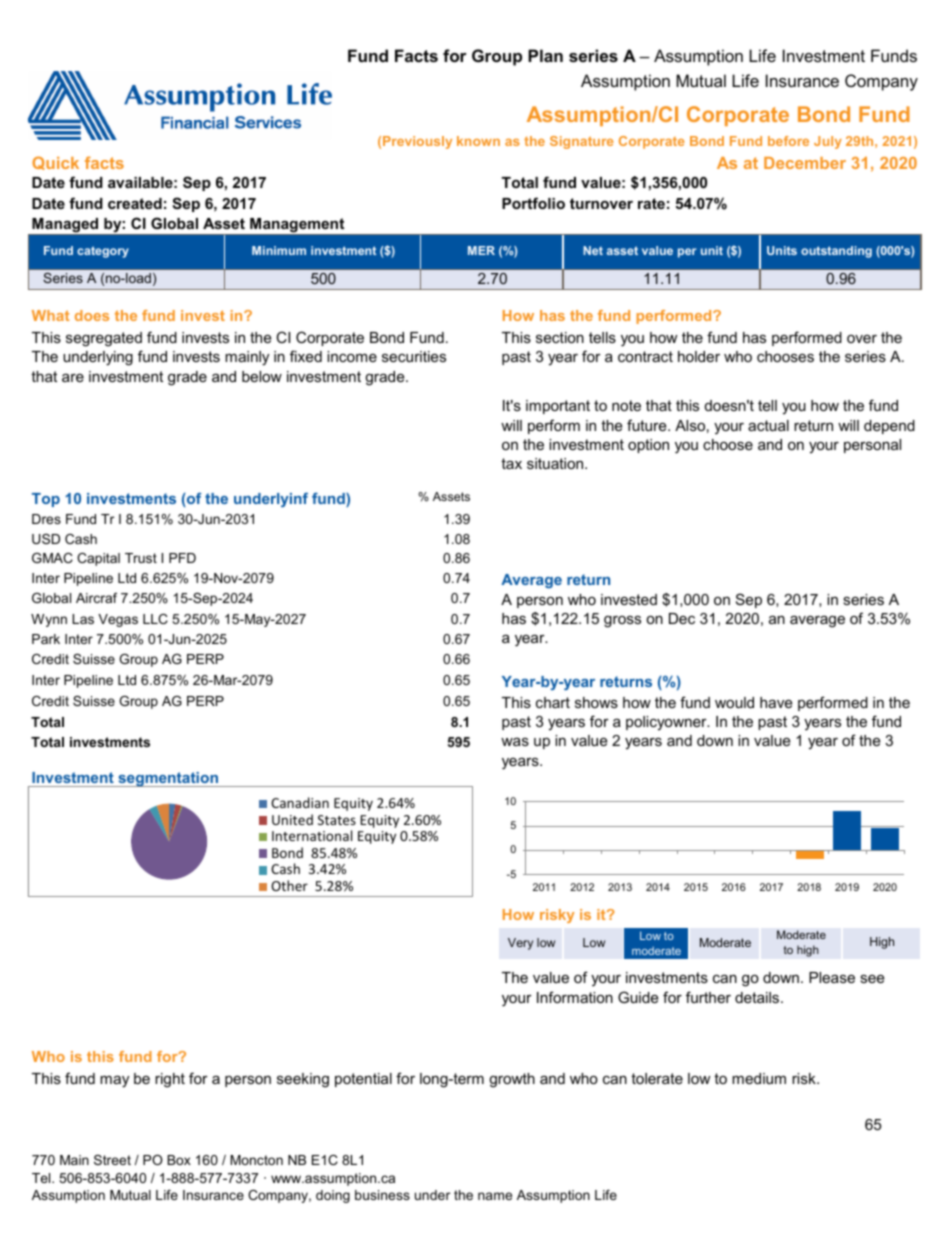  I want to click on before, so click(788, 141).
